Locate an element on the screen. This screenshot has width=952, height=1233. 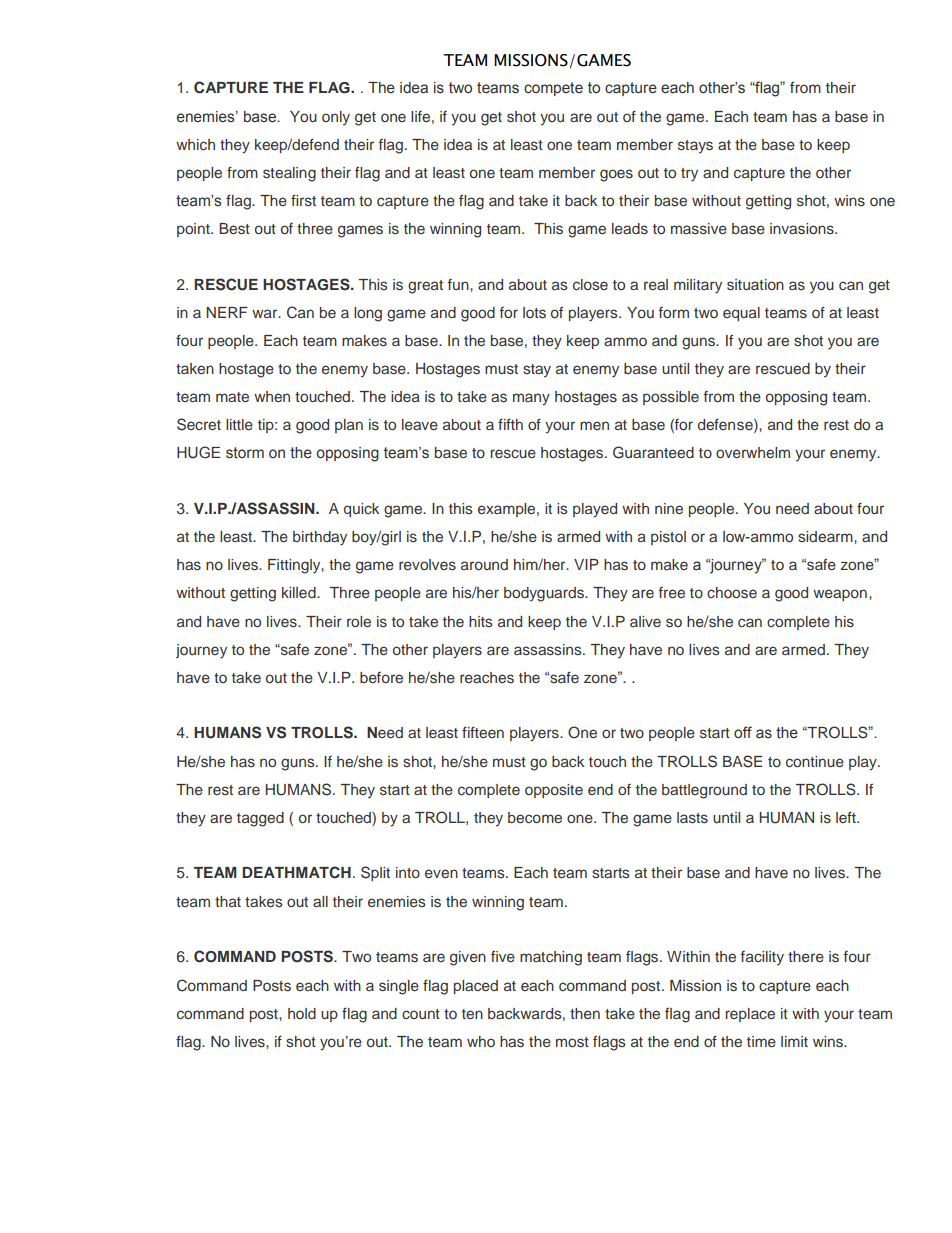
opposite is located at coordinates (554, 791).
